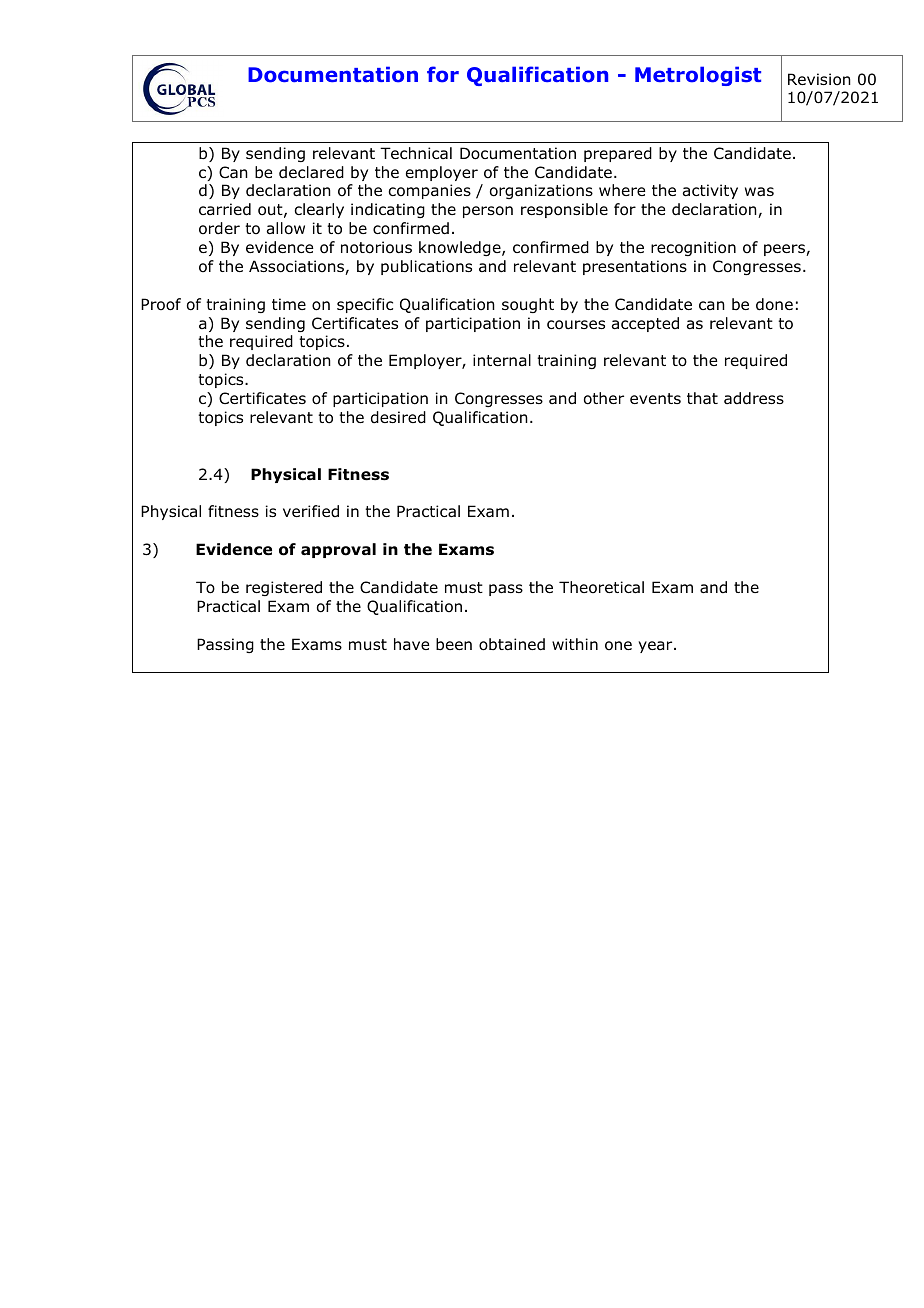 Image resolution: width=924 pixels, height=1308 pixels. What do you see at coordinates (754, 398) in the screenshot?
I see `address` at bounding box center [754, 398].
